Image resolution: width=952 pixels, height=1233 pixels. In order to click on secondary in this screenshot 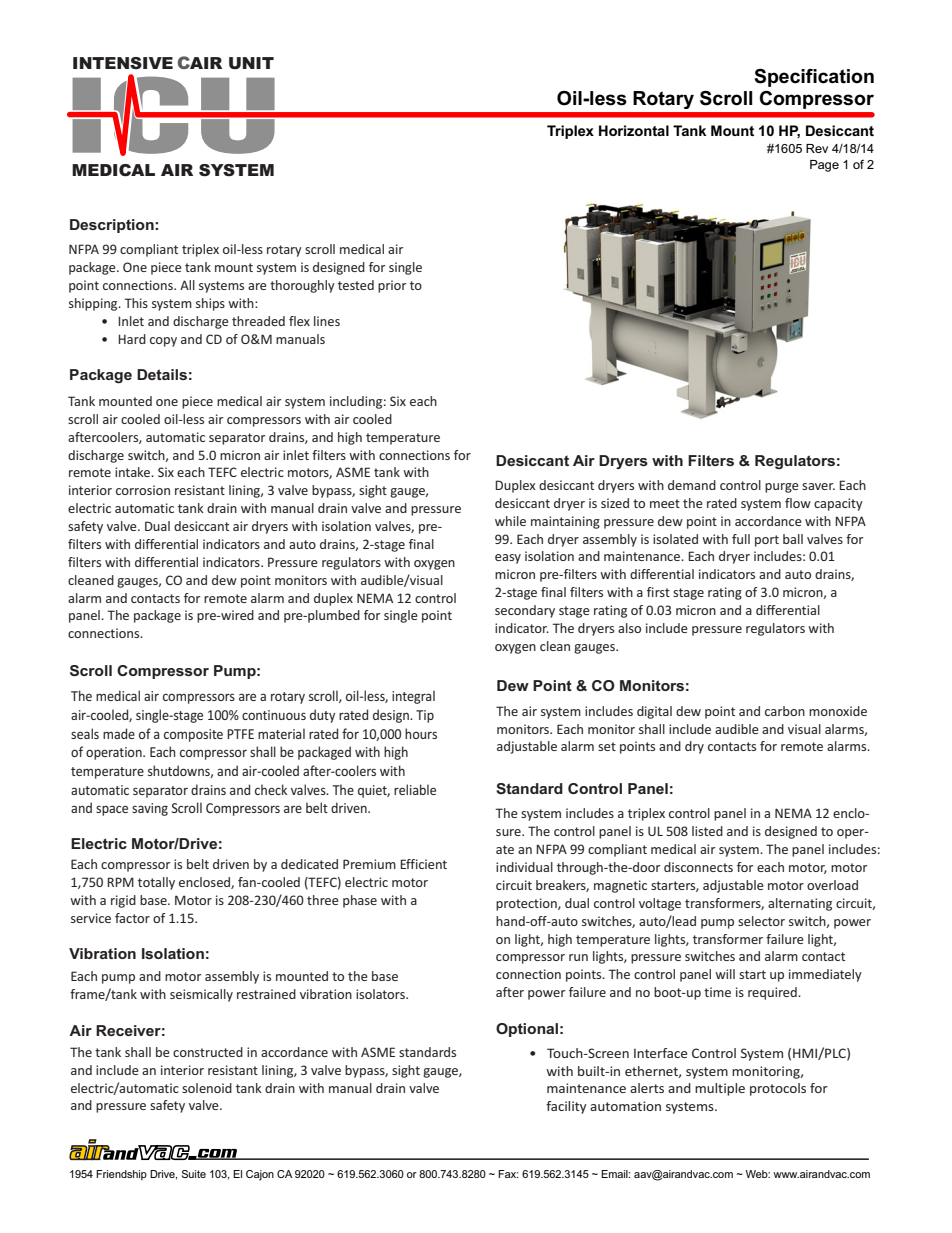, I will do `click(525, 611)`.
